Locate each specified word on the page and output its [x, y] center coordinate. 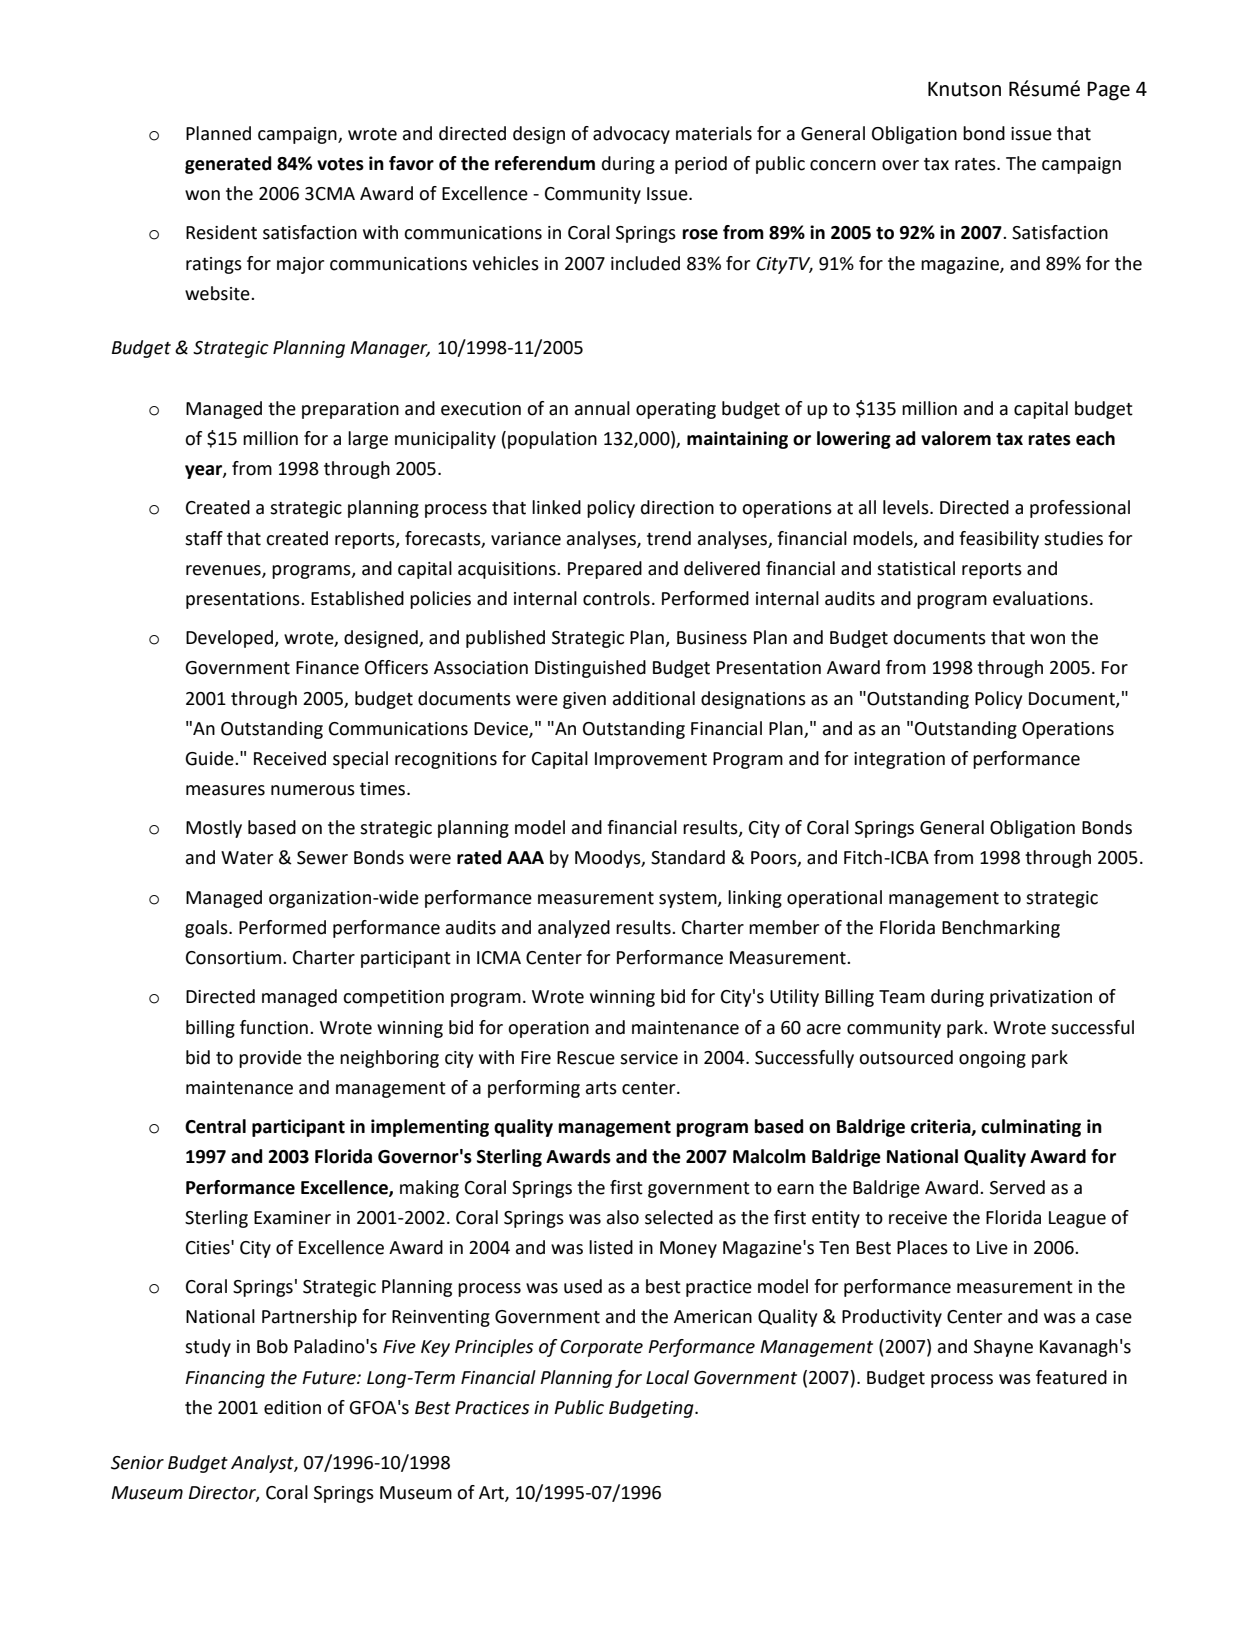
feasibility [999, 540]
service [649, 1058]
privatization [1041, 998]
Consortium [233, 958]
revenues [224, 571]
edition [292, 1407]
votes [340, 164]
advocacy [631, 135]
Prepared [605, 570]
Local [667, 1377]
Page [1108, 91]
